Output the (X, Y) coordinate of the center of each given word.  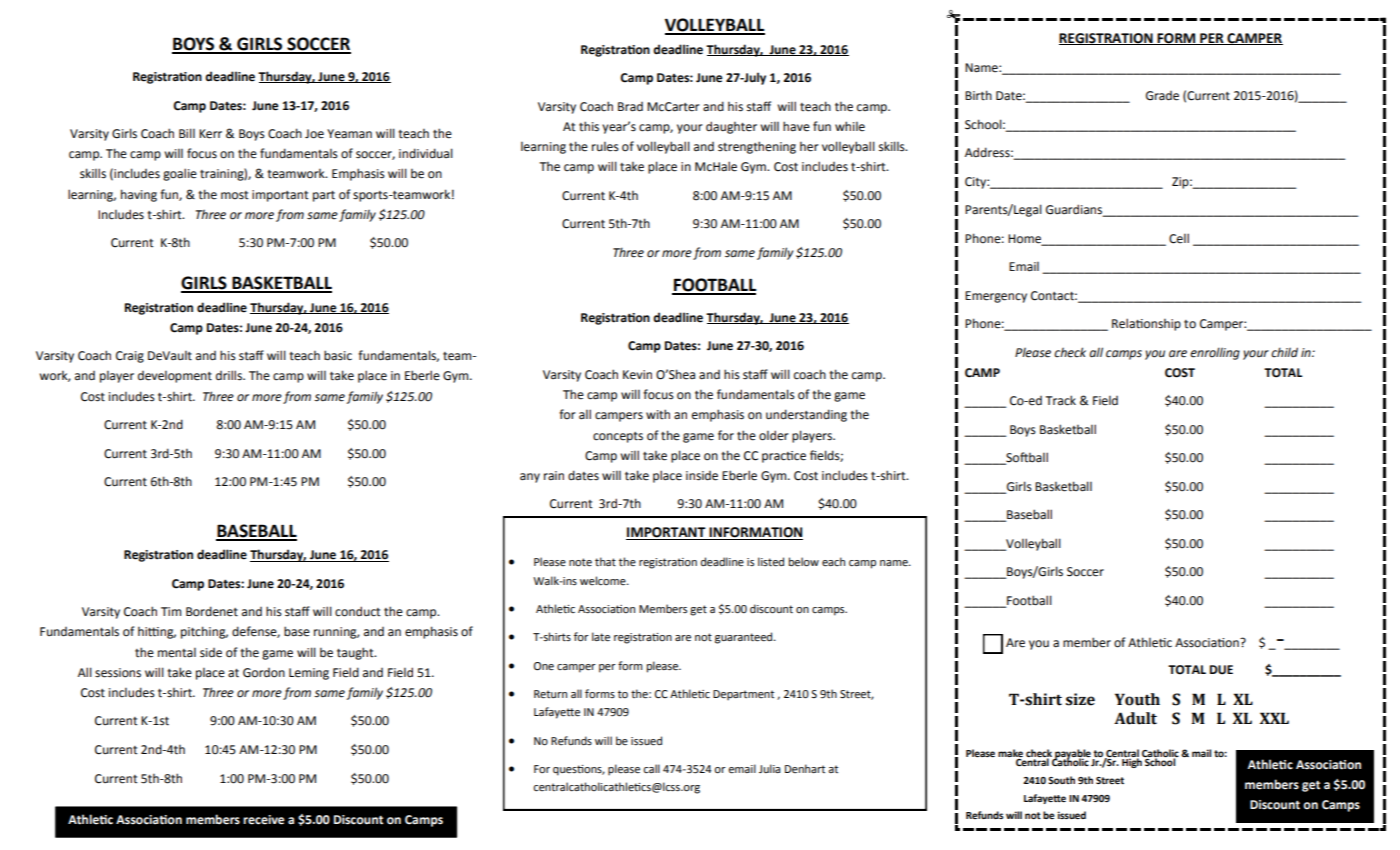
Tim (171, 611)
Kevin (637, 375)
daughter (731, 127)
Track (1061, 400)
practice (784, 457)
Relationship (1146, 324)
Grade (1162, 96)
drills (230, 375)
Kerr (210, 134)
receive (263, 820)
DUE (1221, 670)
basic (338, 355)
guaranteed (745, 638)
